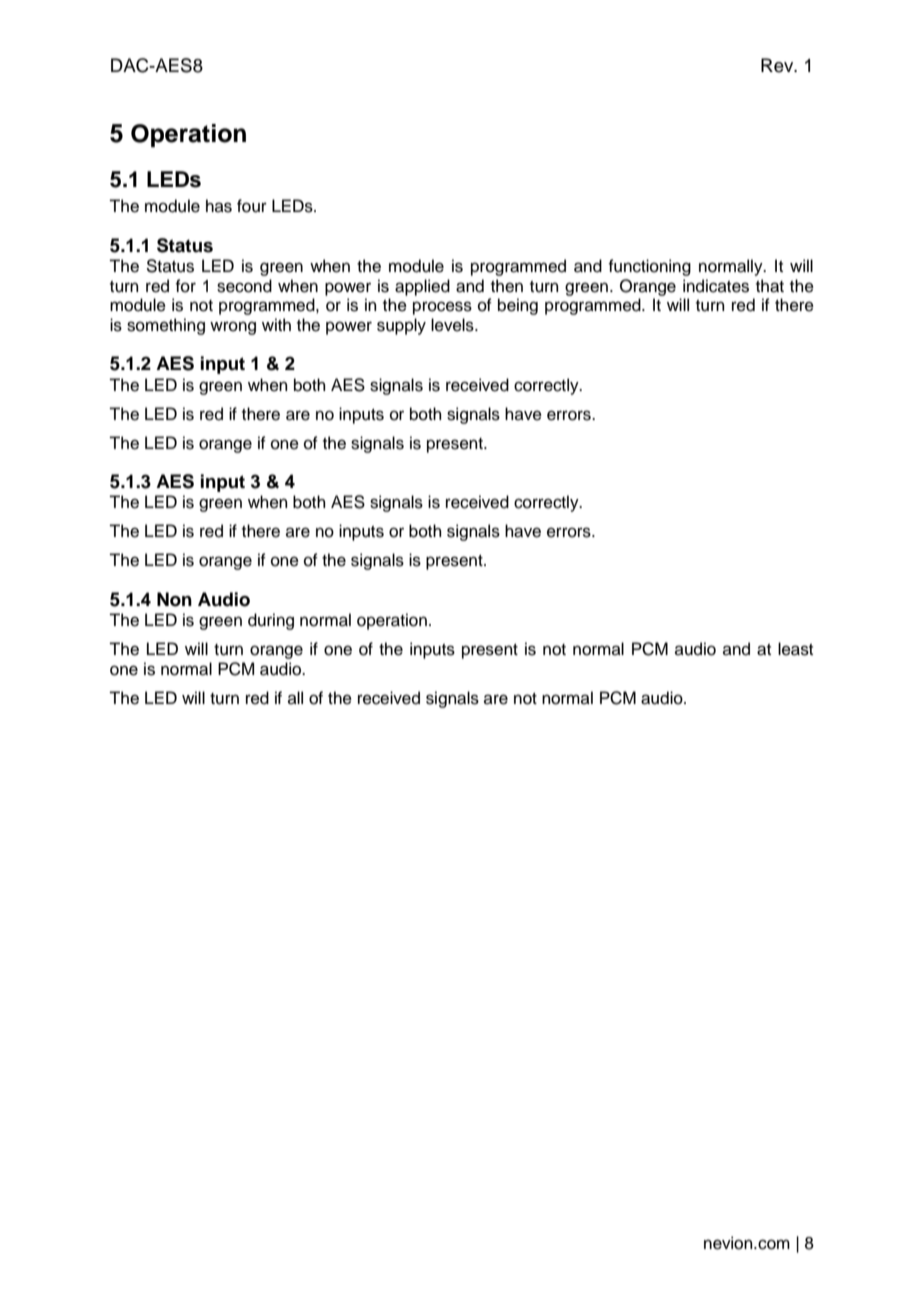 The image size is (924, 1308). What do you see at coordinates (174, 599) in the image?
I see `Non` at bounding box center [174, 599].
